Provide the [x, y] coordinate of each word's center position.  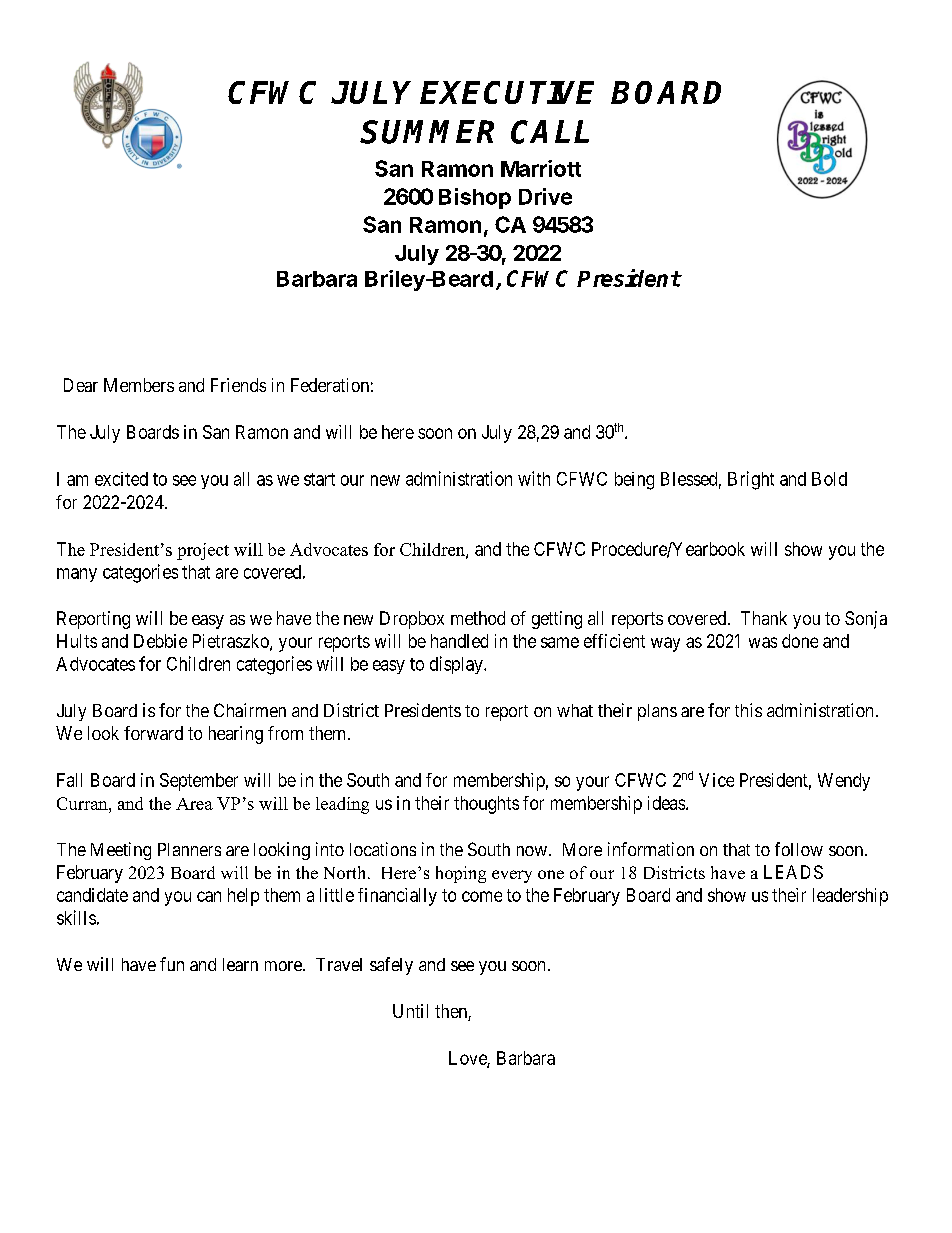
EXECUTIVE [507, 92]
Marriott [541, 168]
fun [172, 964]
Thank [764, 618]
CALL [550, 132]
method [478, 618]
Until [410, 1011]
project [203, 551]
